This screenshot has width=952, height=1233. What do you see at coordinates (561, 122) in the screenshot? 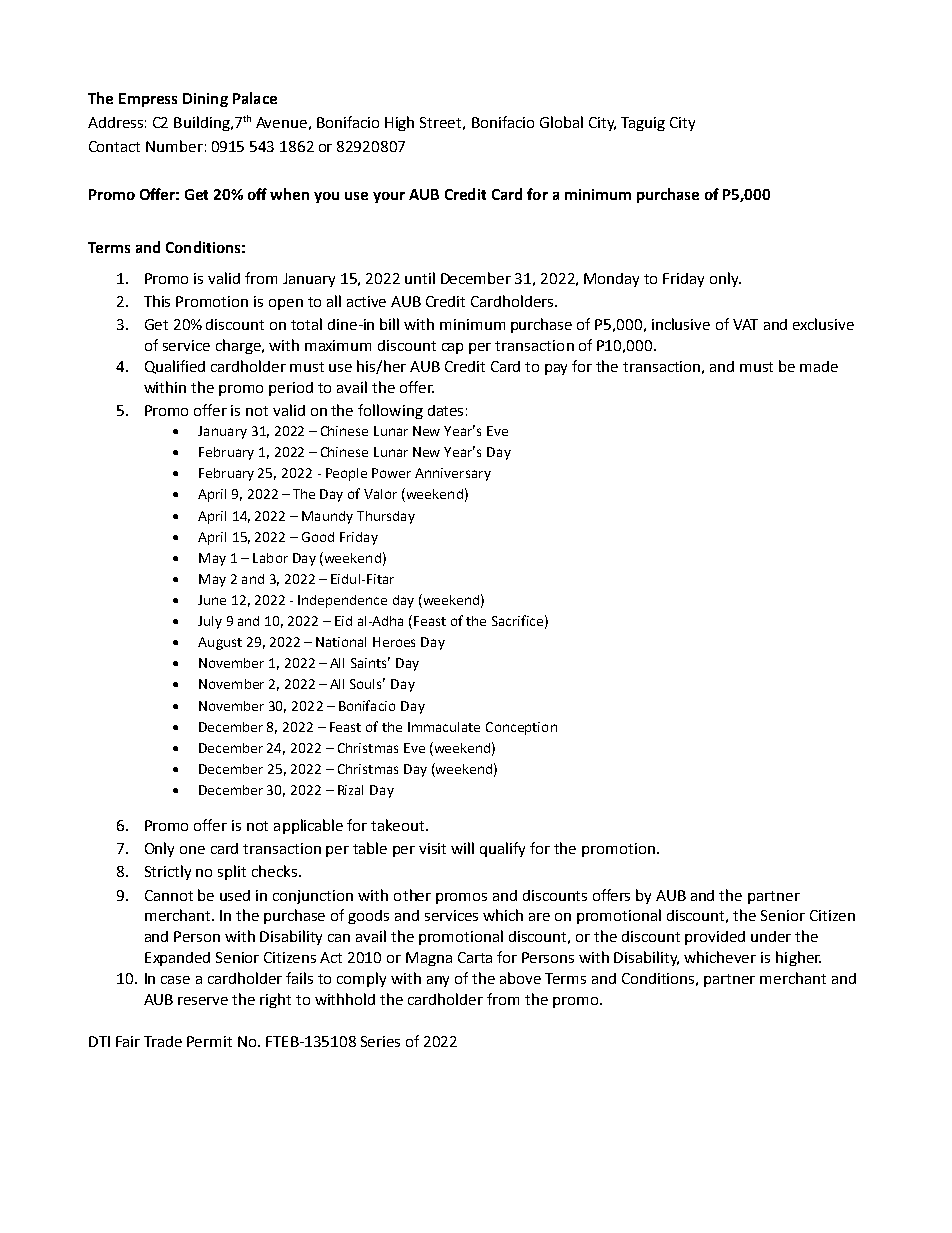
I see `Global` at bounding box center [561, 122].
